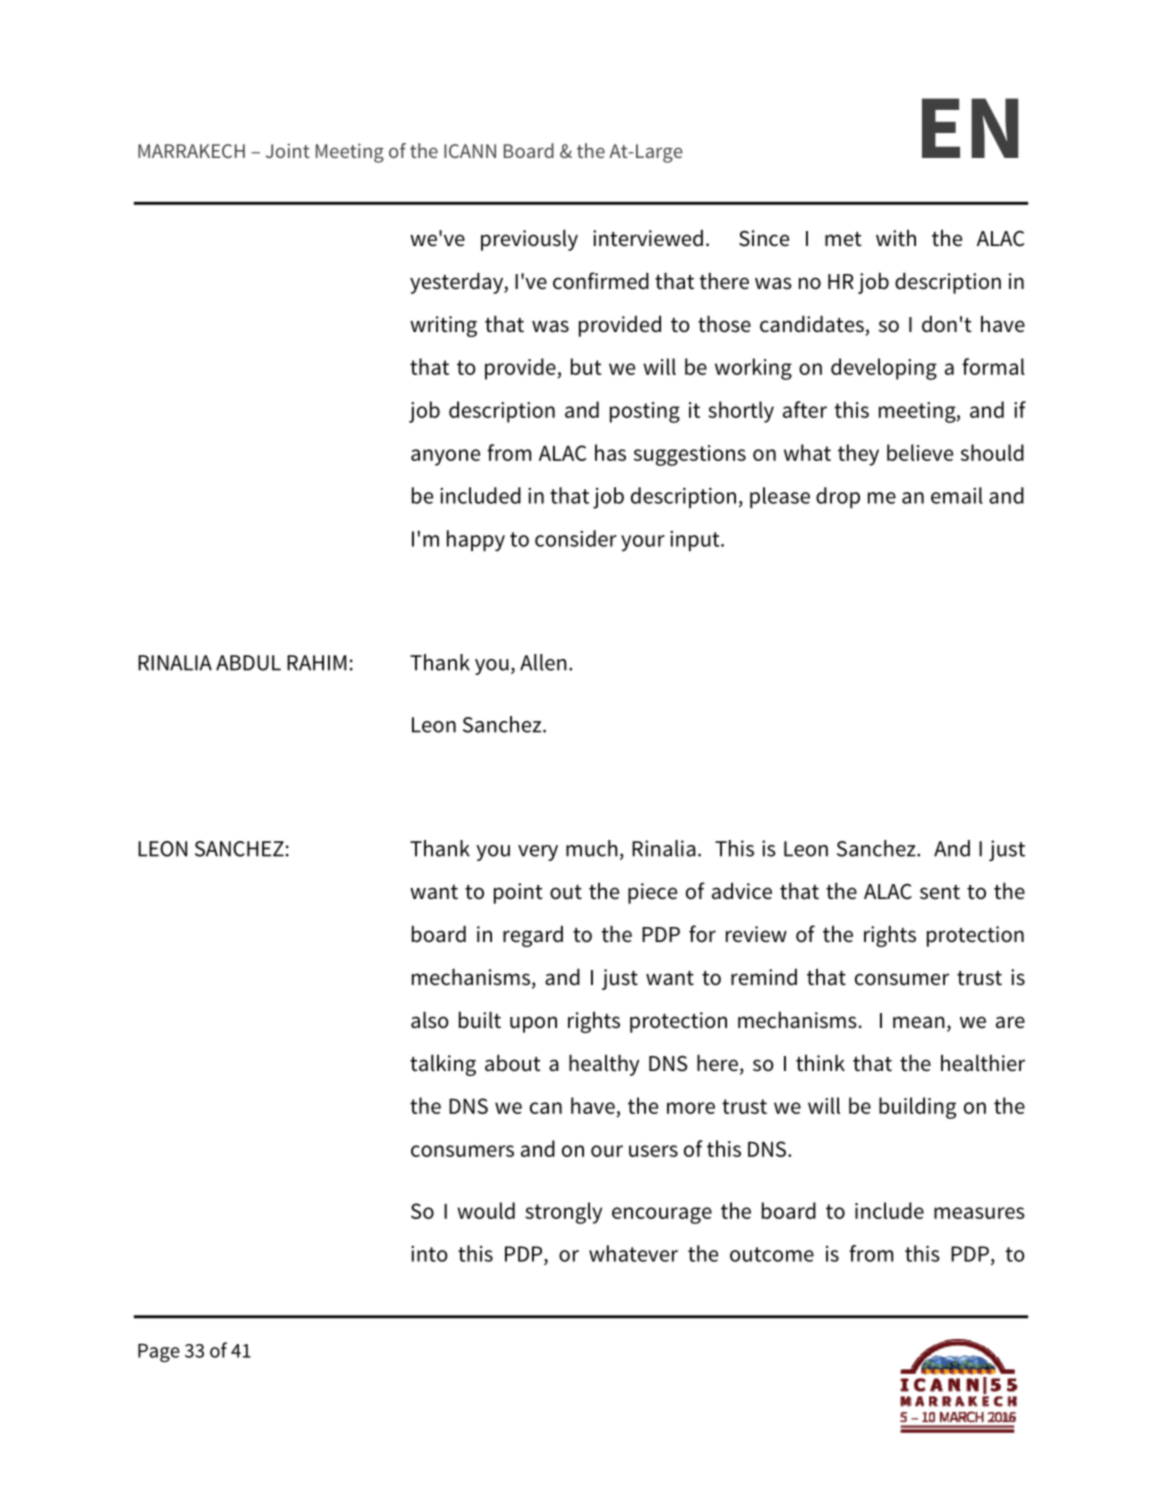 This screenshot has height=1503, width=1162. Describe the element at coordinates (563, 1213) in the screenshot. I see `strongly` at that location.
